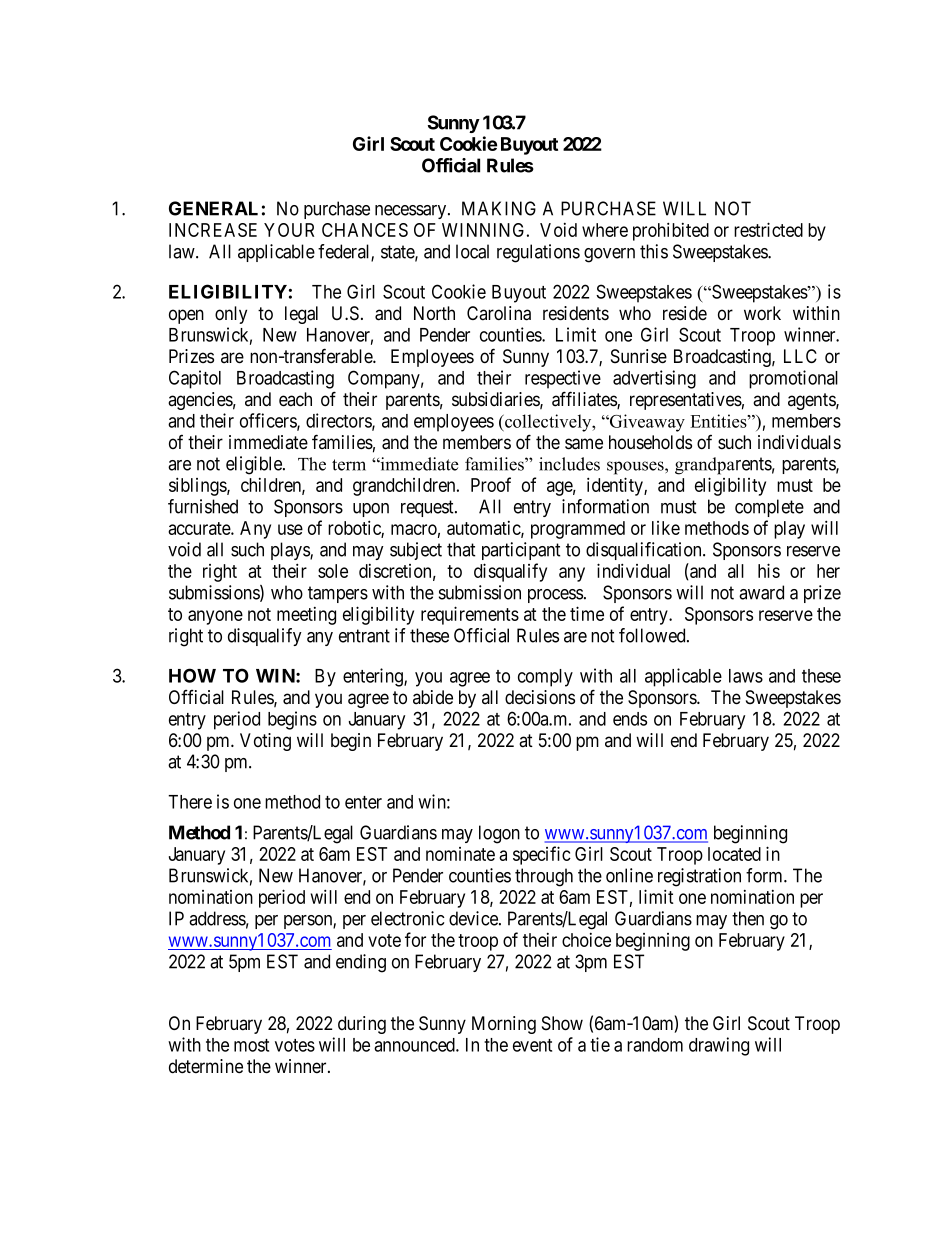 This page has width=952, height=1233. Describe the element at coordinates (768, 229) in the page. I see `restricted` at that location.
